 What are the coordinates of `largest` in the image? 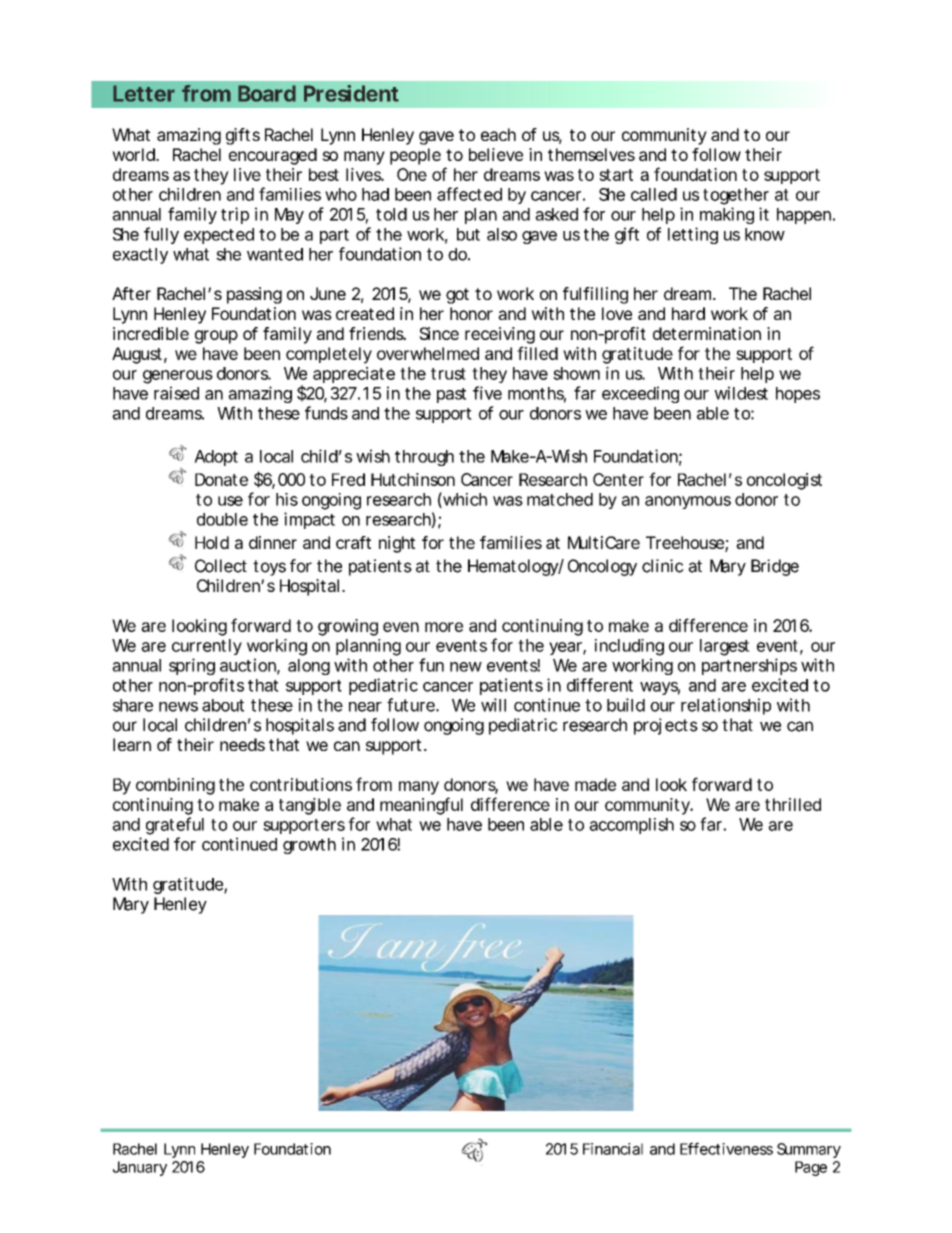 It's located at (725, 647).
